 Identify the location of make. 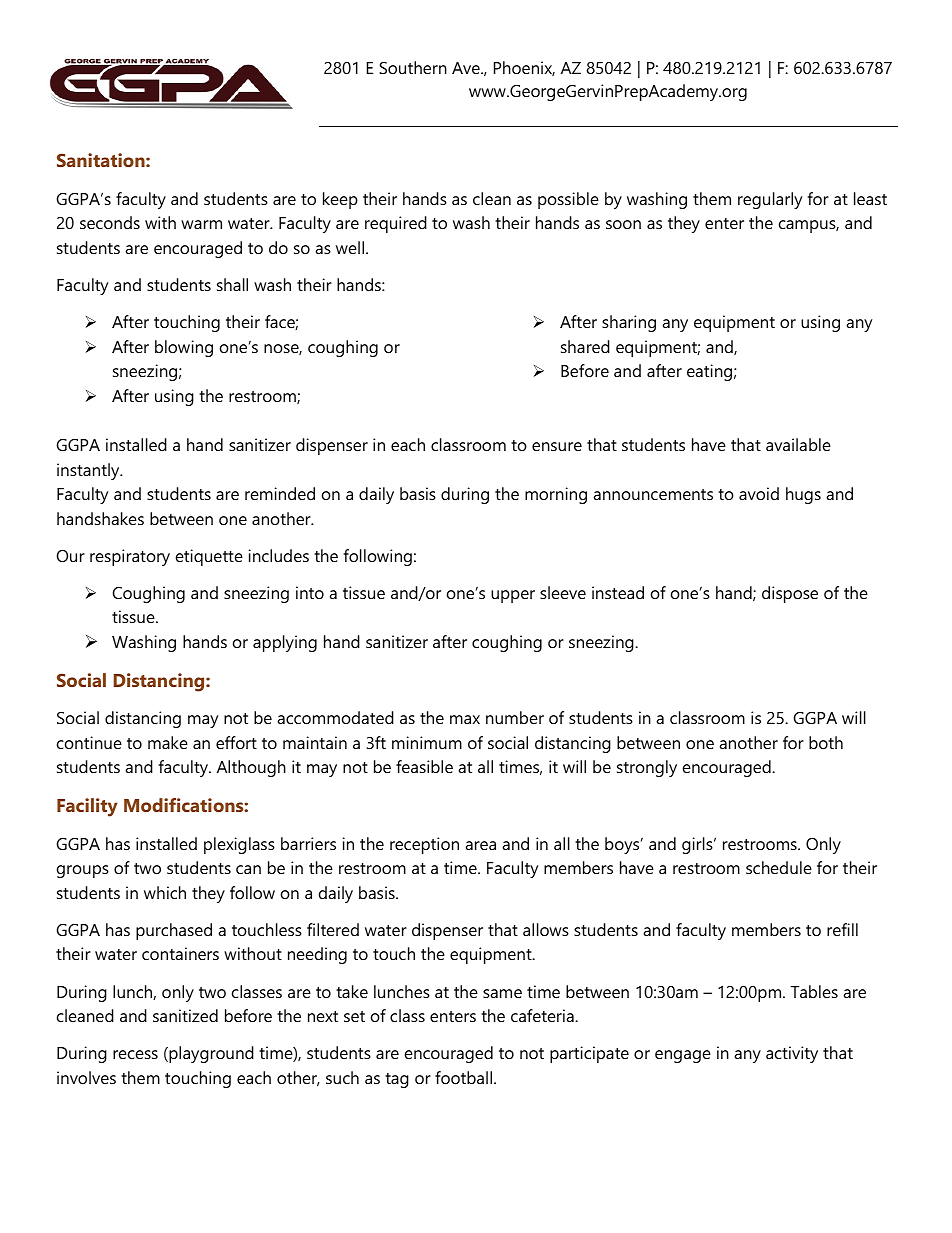
(168, 742).
